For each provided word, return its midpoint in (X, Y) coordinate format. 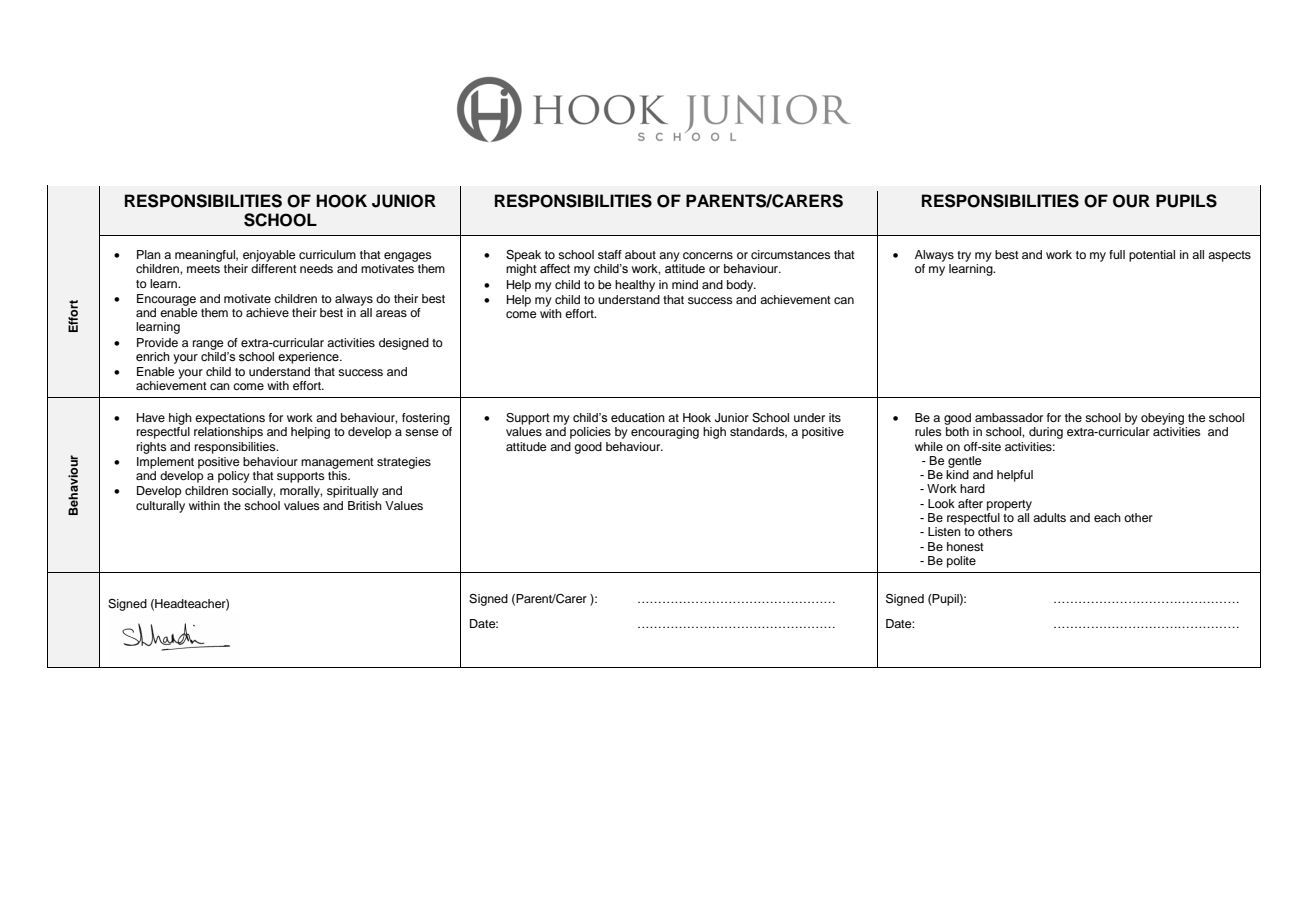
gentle (965, 462)
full (1117, 254)
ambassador (1009, 417)
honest (965, 546)
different (274, 268)
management (337, 463)
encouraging (665, 433)
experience (309, 358)
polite (961, 562)
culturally (160, 507)
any (669, 257)
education (638, 417)
